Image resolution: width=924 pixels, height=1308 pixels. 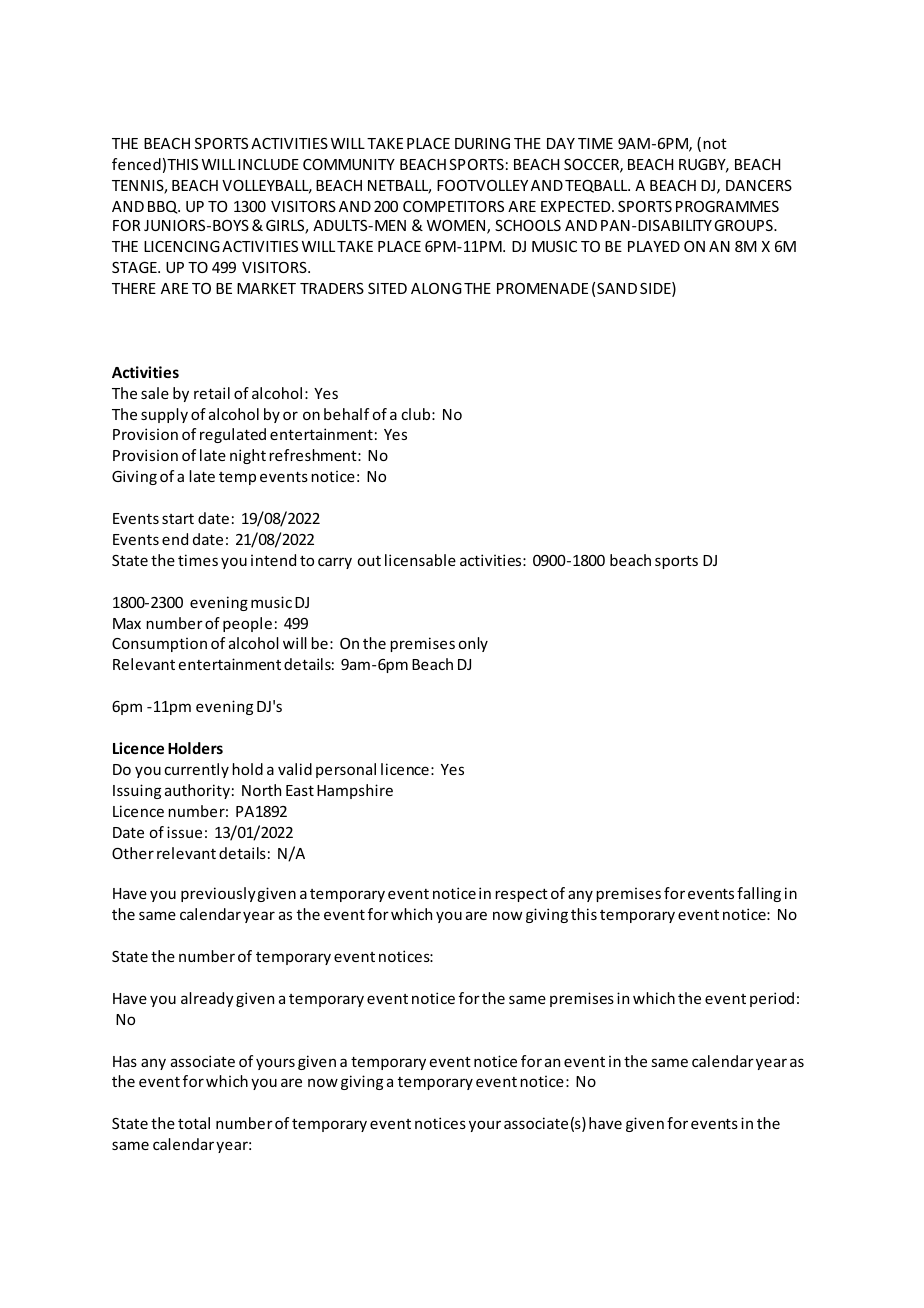 What do you see at coordinates (473, 644) in the screenshot?
I see `only` at bounding box center [473, 644].
